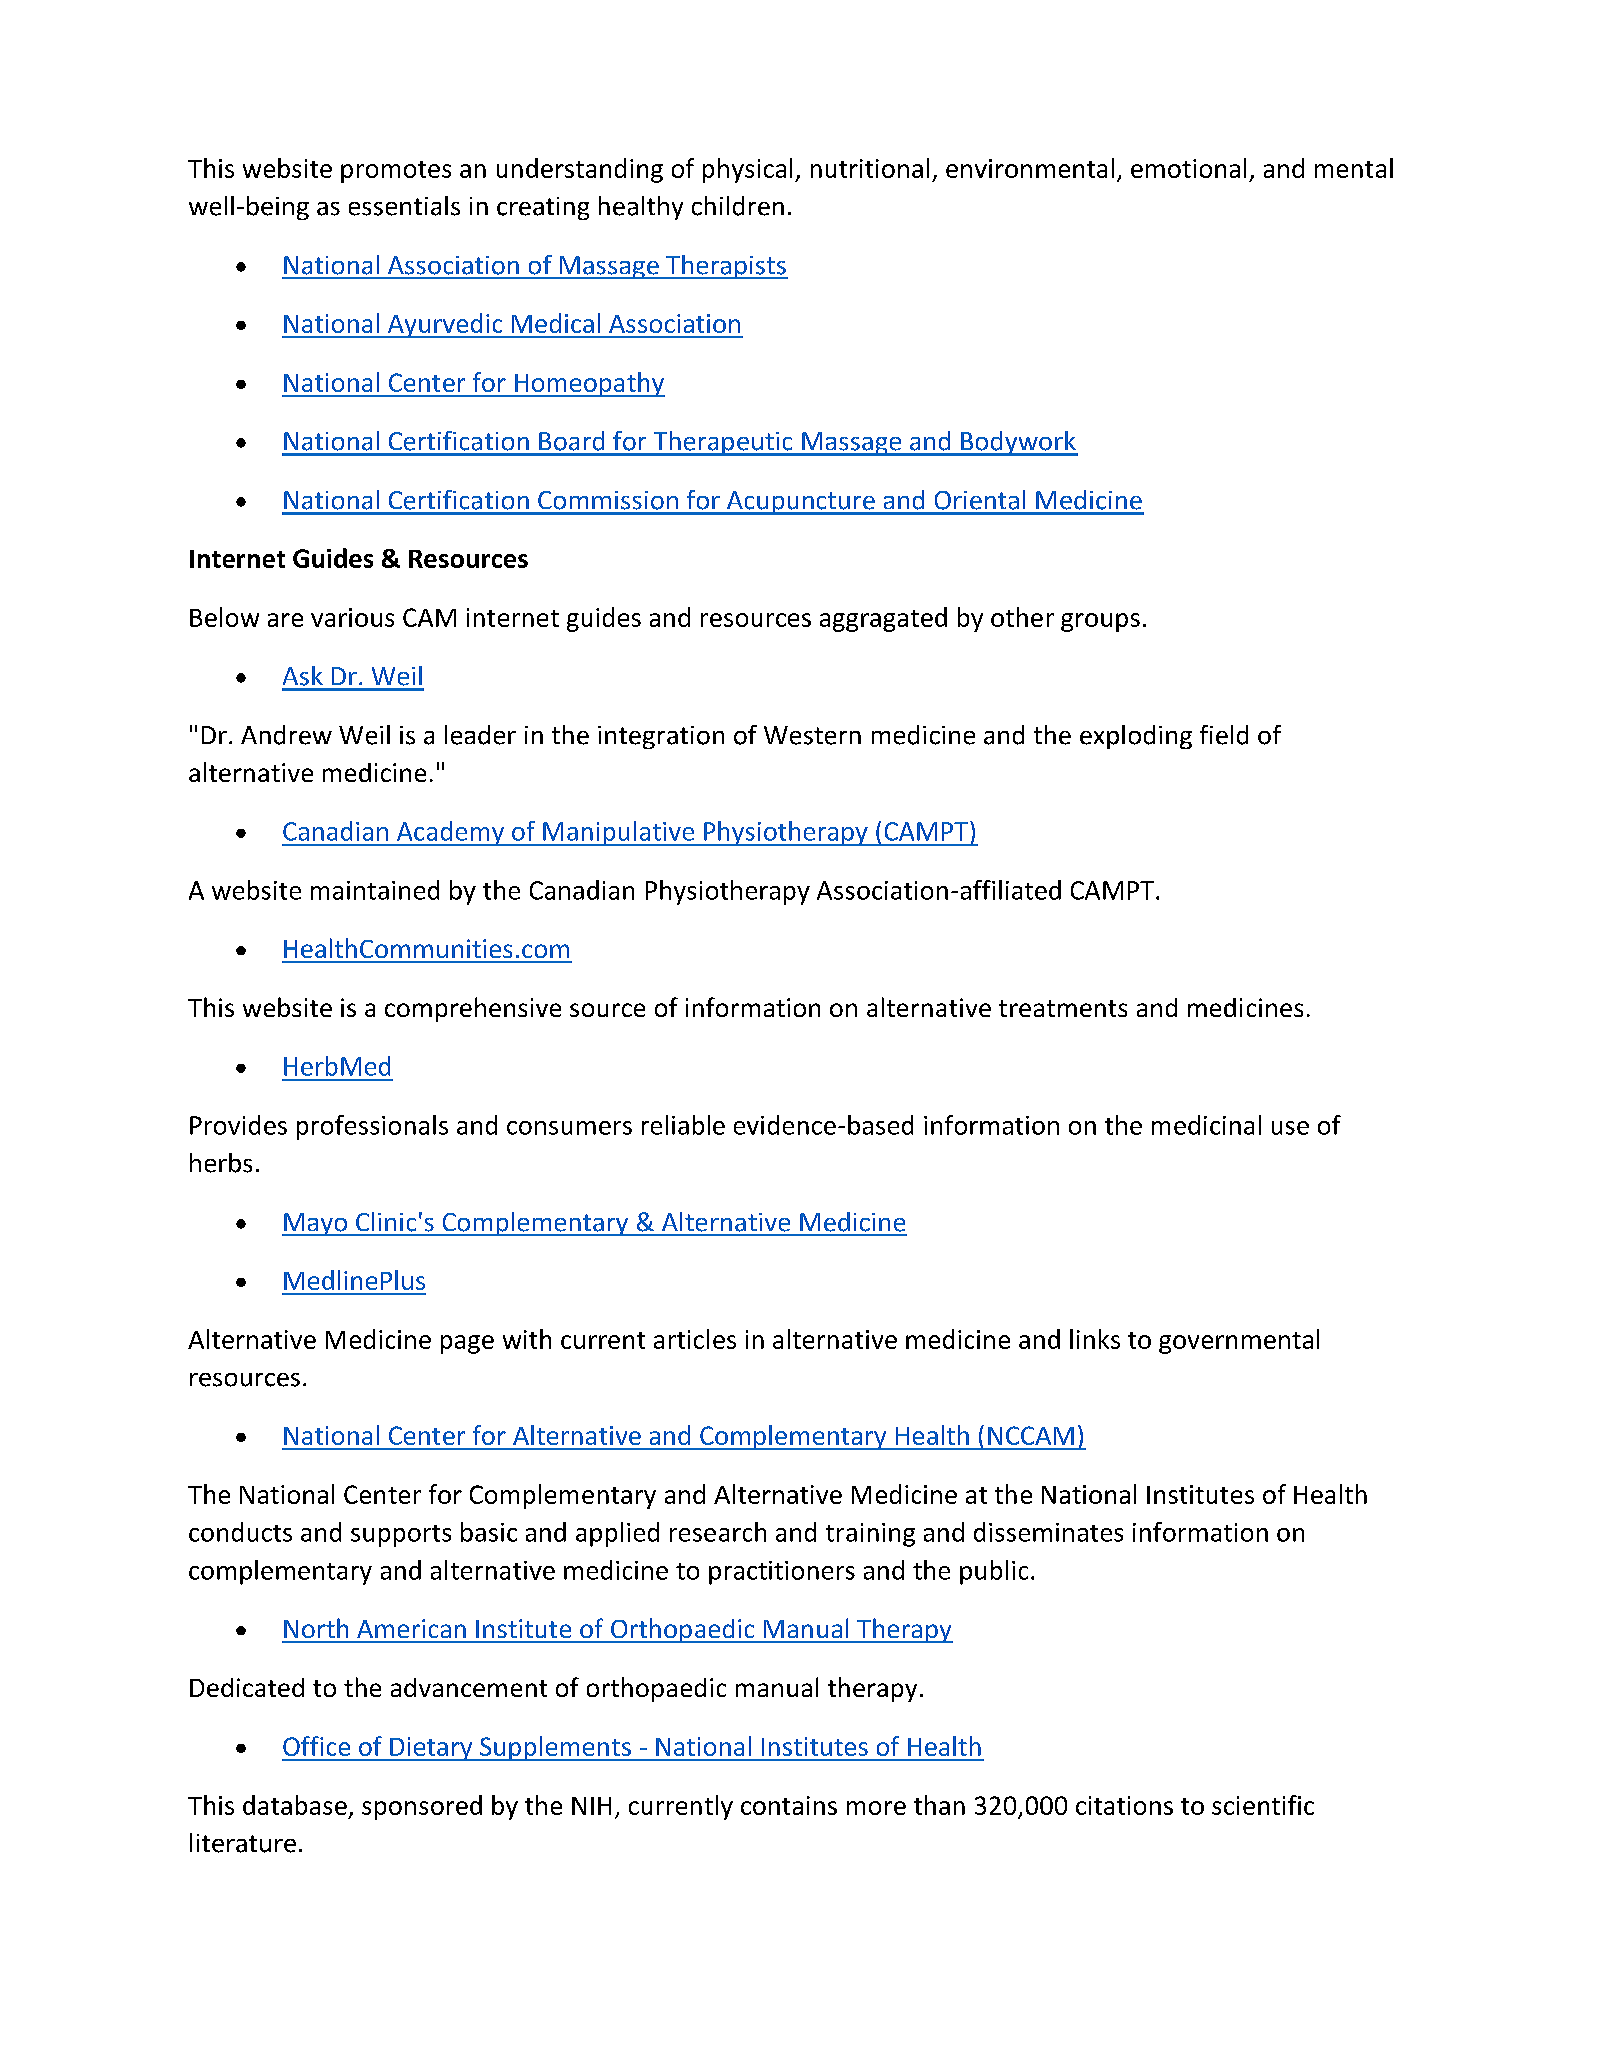 The width and height of the screenshot is (1598, 2068). I want to click on Mayo, so click(316, 1224).
